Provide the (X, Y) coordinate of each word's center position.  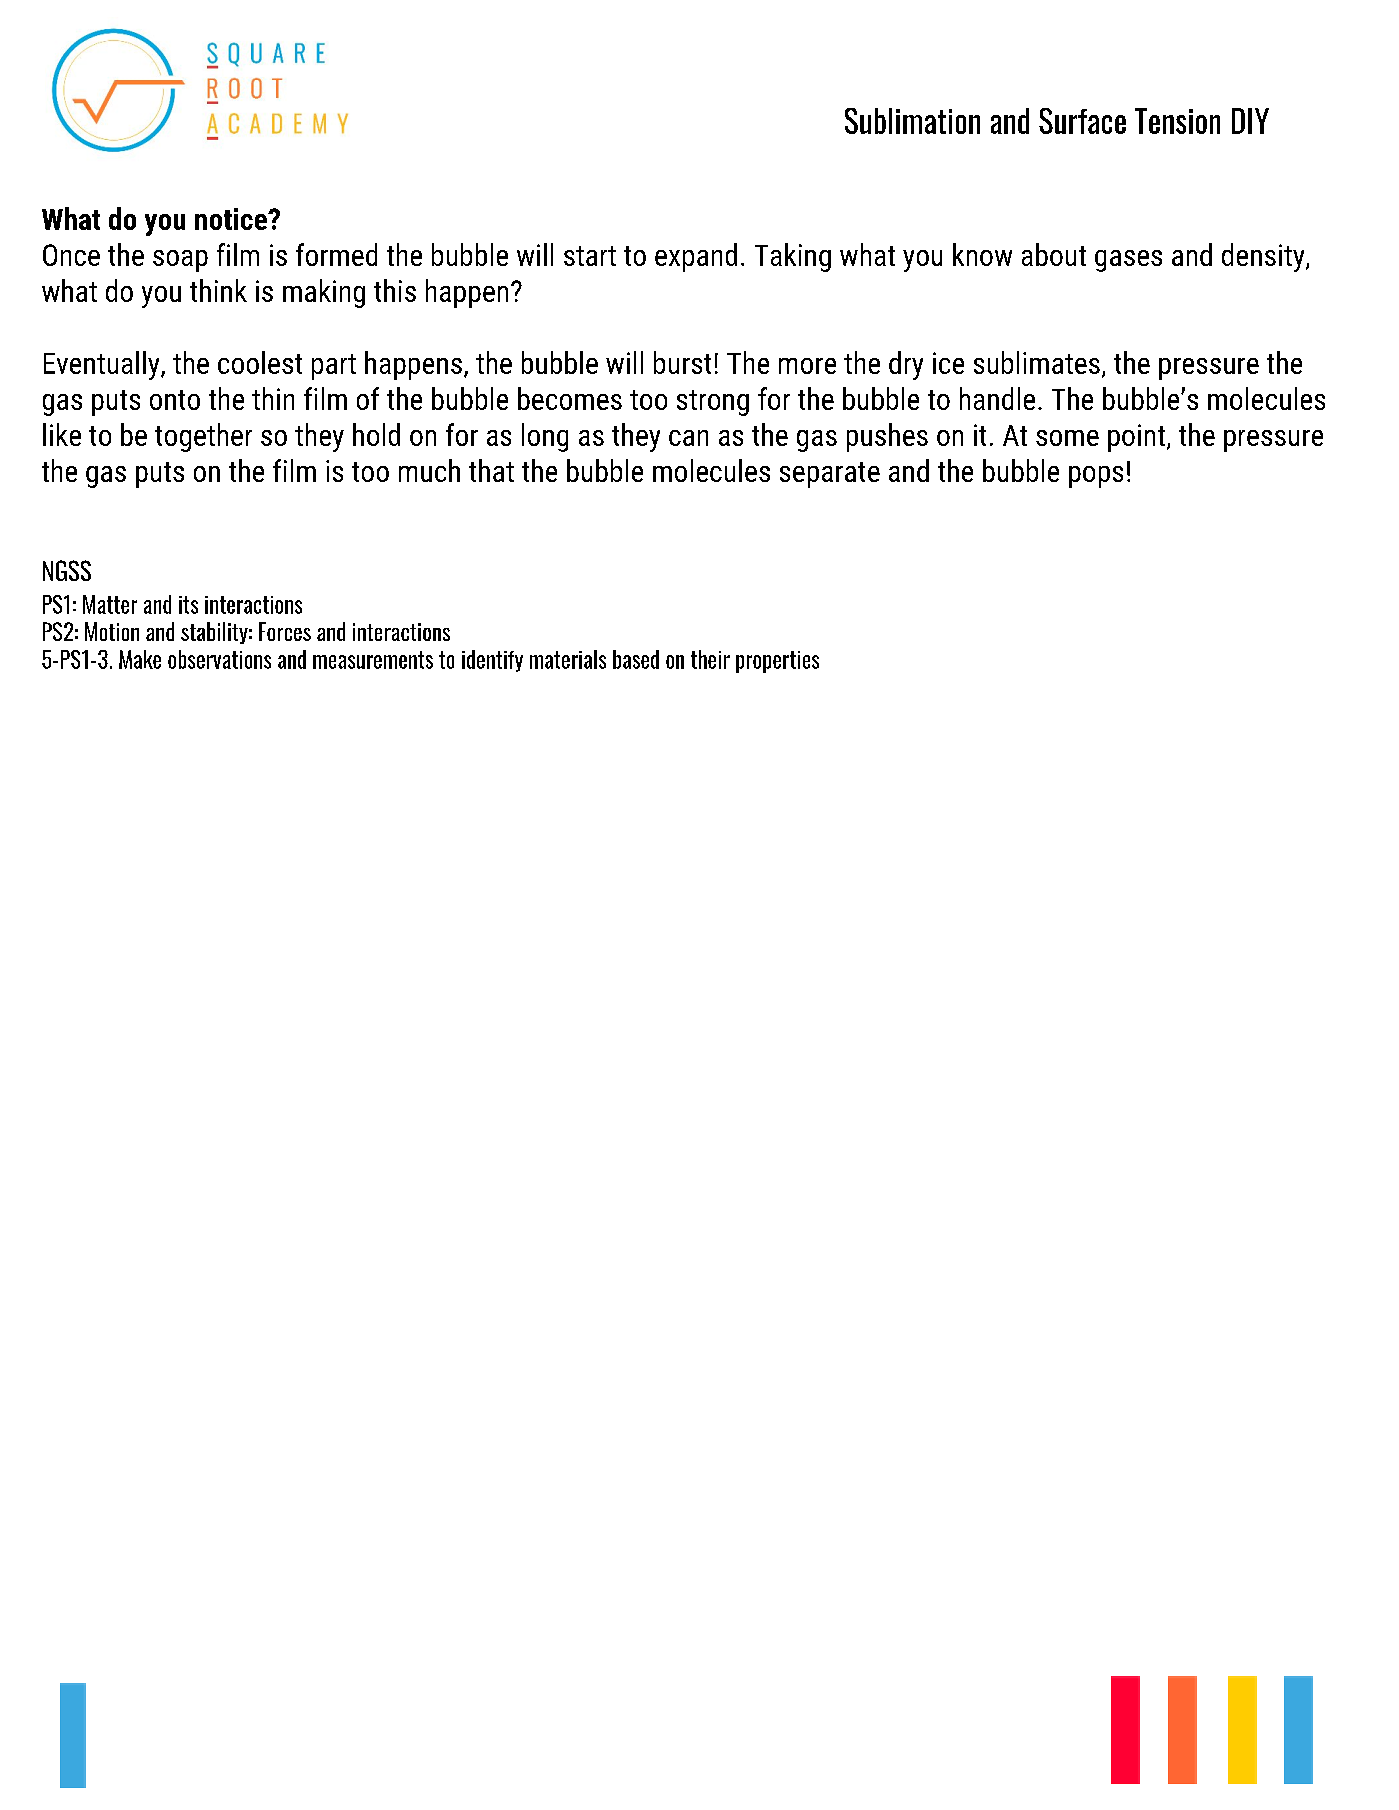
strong (713, 403)
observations (219, 659)
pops (1096, 477)
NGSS (67, 570)
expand (696, 257)
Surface (1082, 121)
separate (830, 475)
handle (997, 398)
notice (232, 219)
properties (777, 662)
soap (180, 261)
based (636, 659)
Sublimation (912, 121)
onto (175, 400)
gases (1128, 261)
